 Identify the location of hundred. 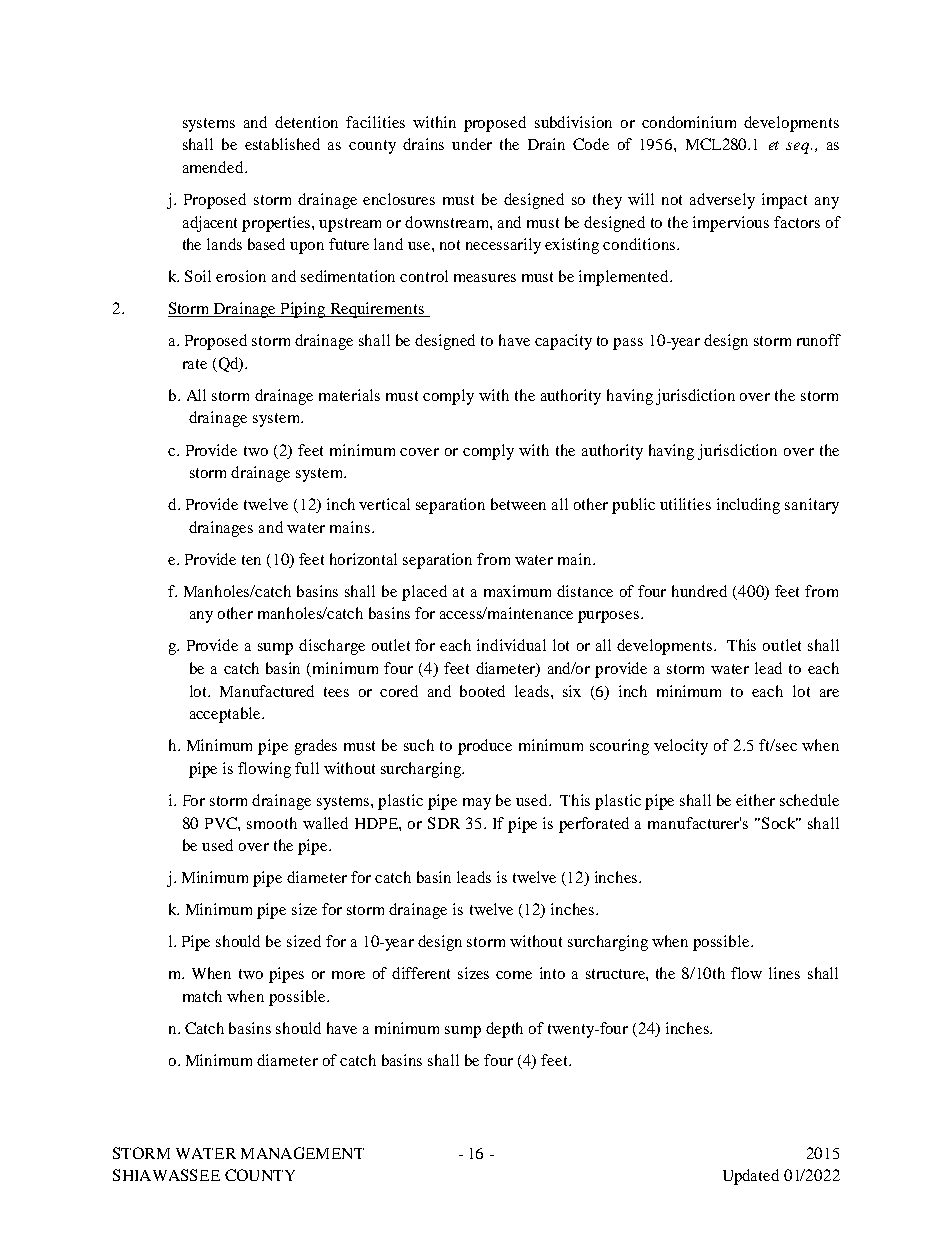
(699, 591).
